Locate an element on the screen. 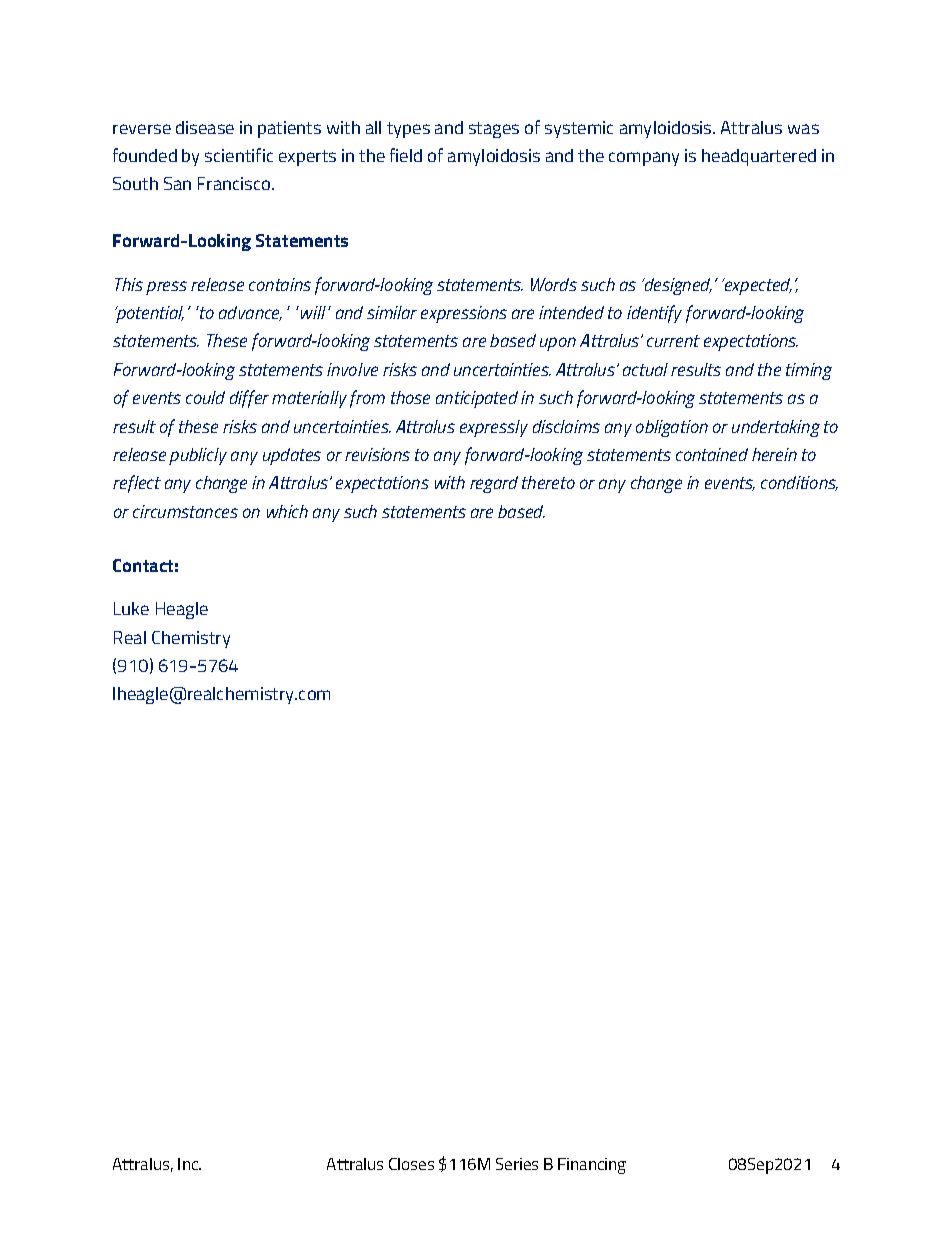  undertaking is located at coordinates (776, 428).
